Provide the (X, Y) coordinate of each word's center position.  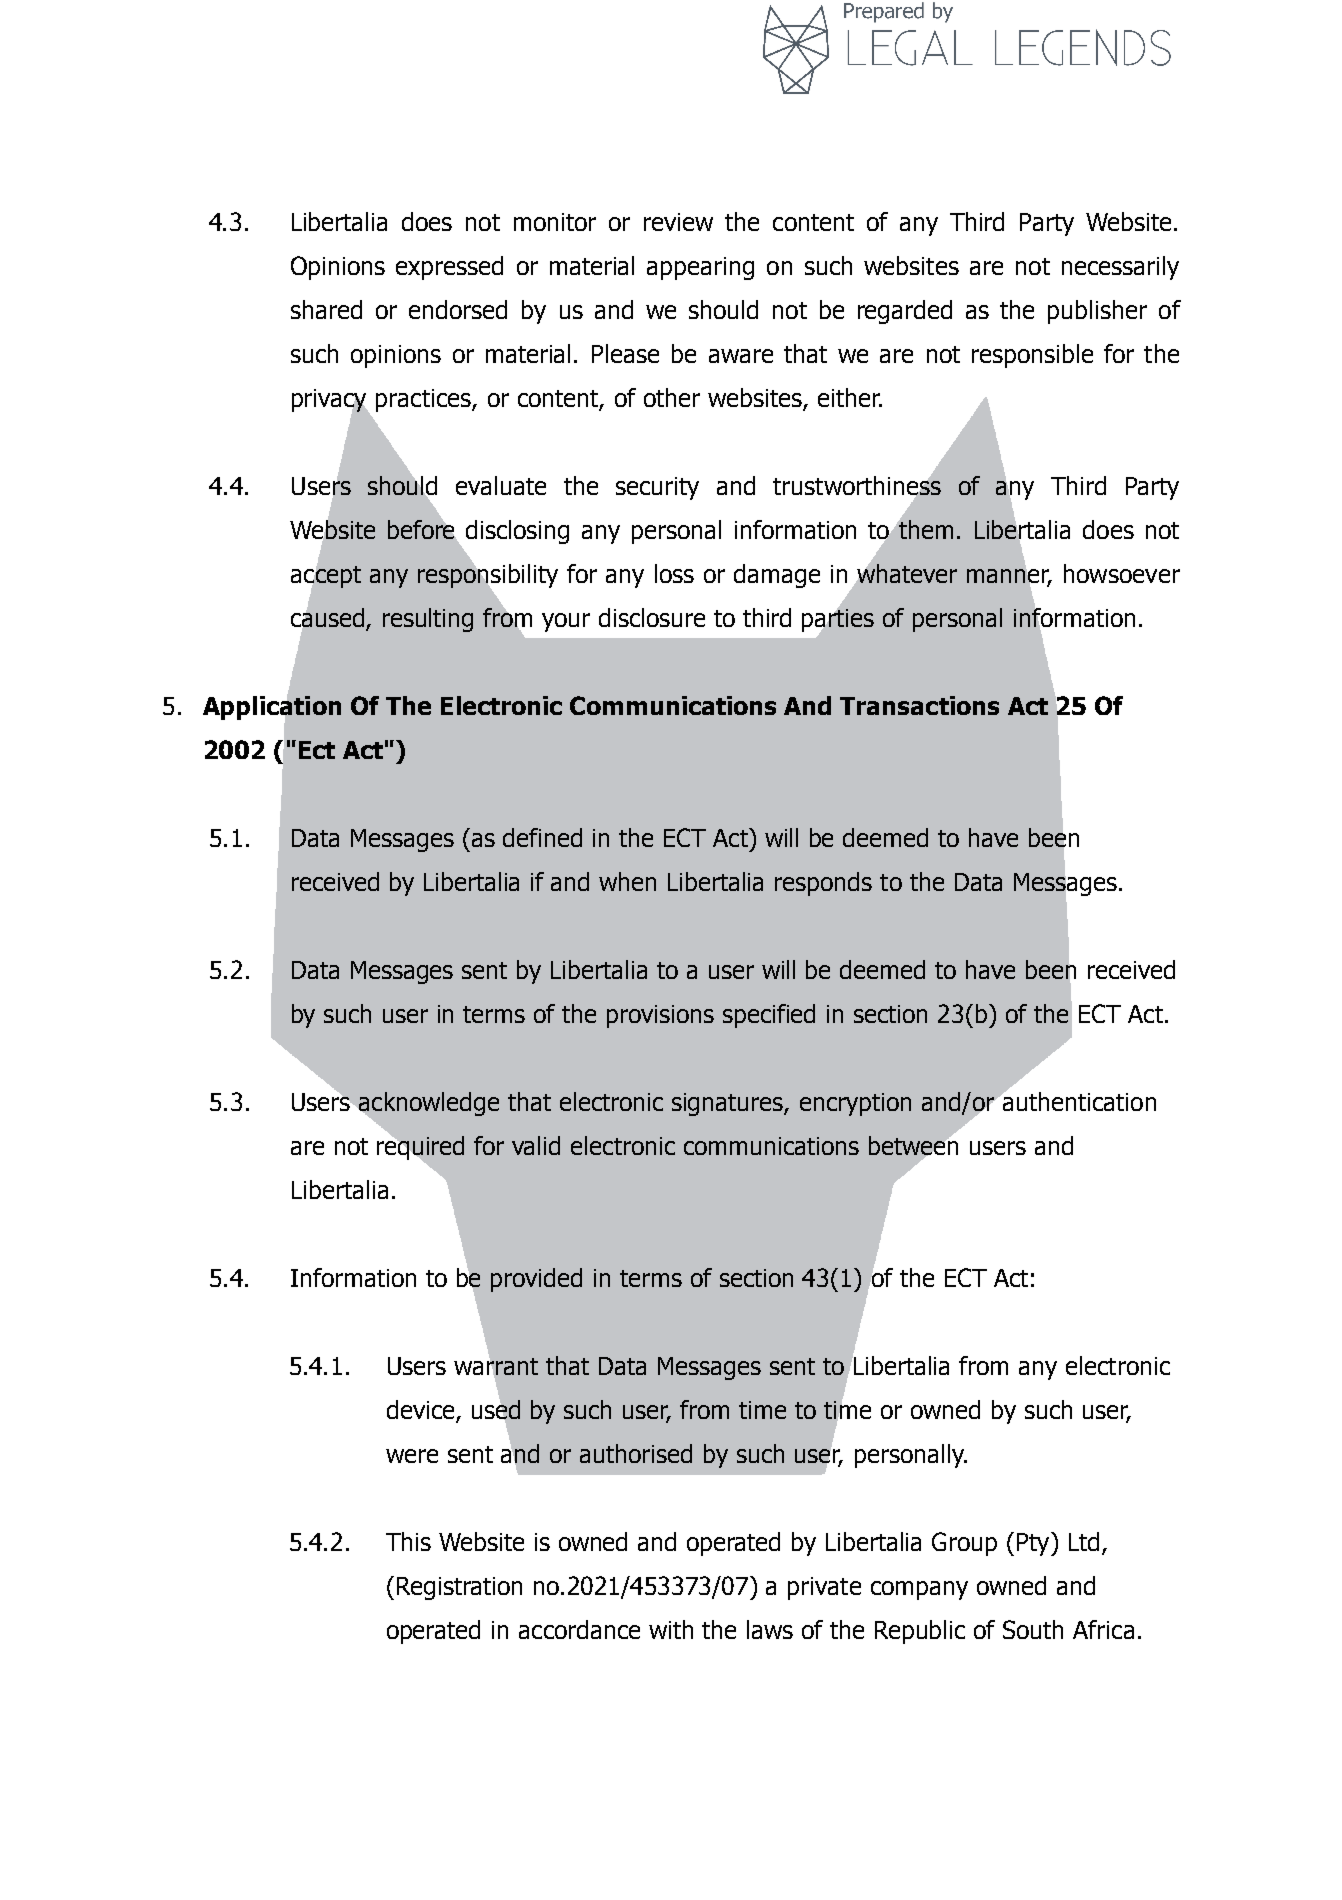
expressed (449, 268)
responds (823, 884)
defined (542, 837)
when (627, 881)
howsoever (1122, 573)
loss (674, 573)
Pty (1034, 1544)
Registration (459, 1588)
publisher (1097, 312)
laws (770, 1629)
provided (536, 1280)
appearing (700, 268)
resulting (428, 620)
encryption (855, 1104)
